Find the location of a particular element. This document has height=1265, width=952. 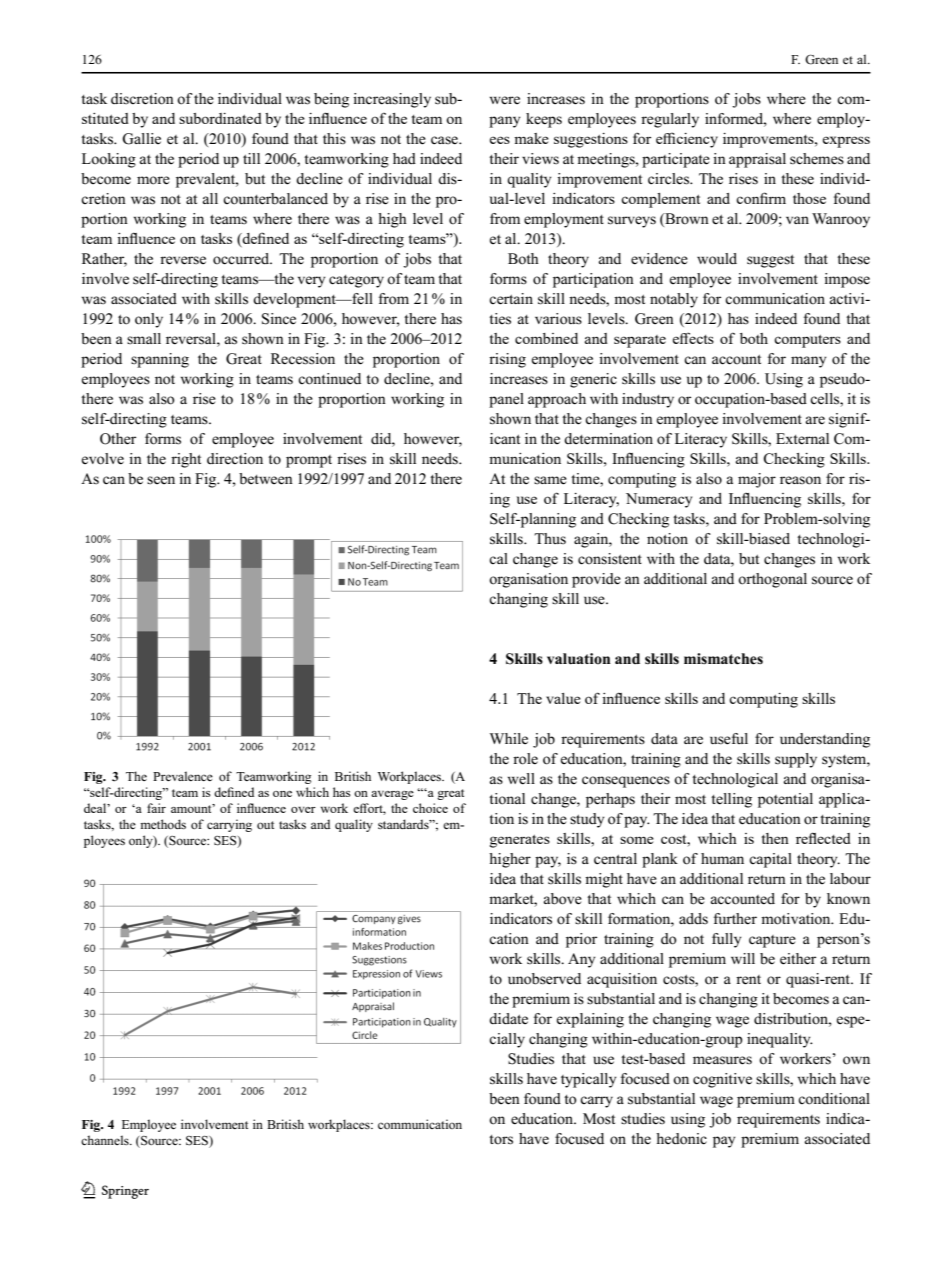

Thus is located at coordinates (550, 539).
